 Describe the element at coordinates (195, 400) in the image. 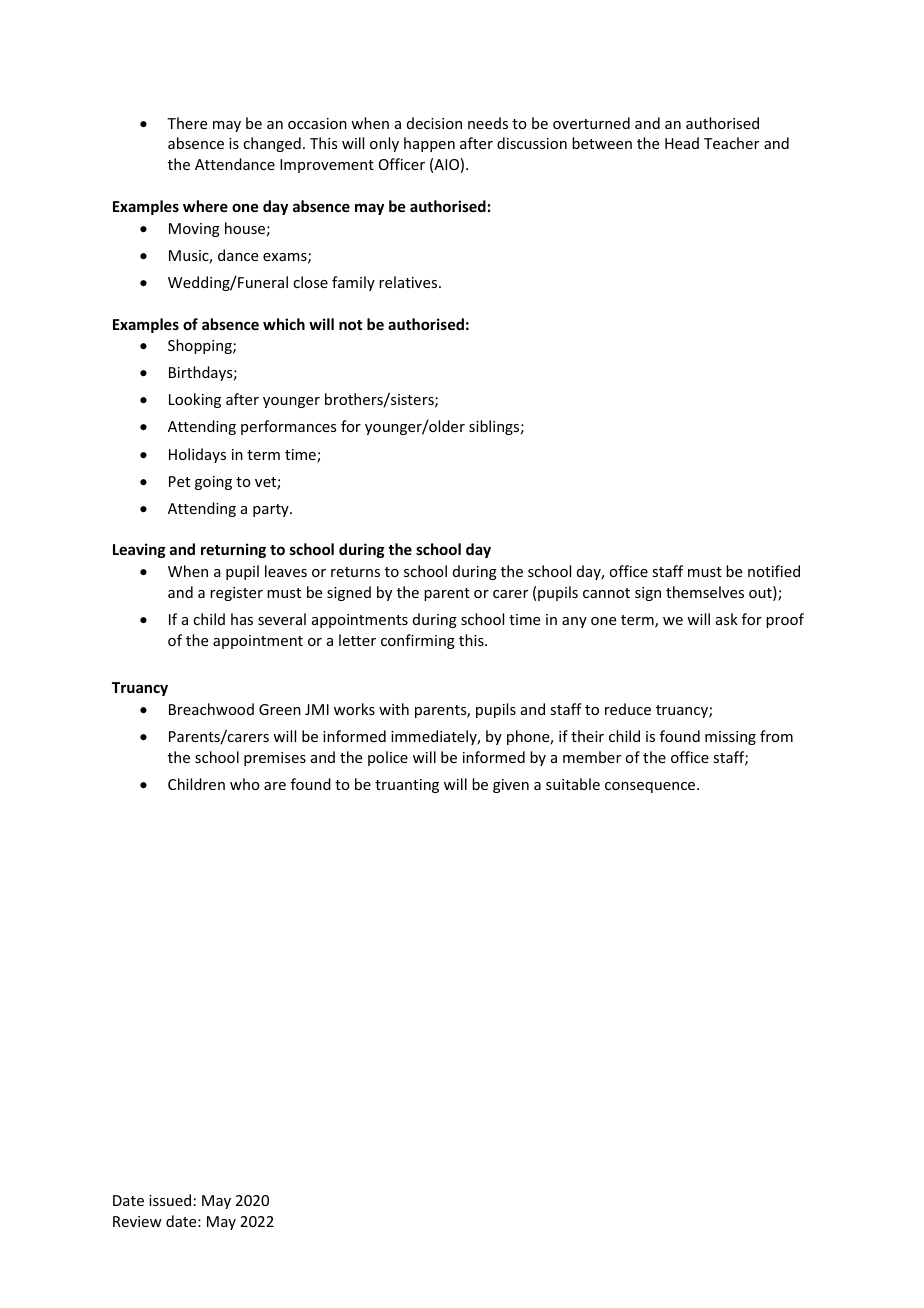

I see `Looking` at that location.
